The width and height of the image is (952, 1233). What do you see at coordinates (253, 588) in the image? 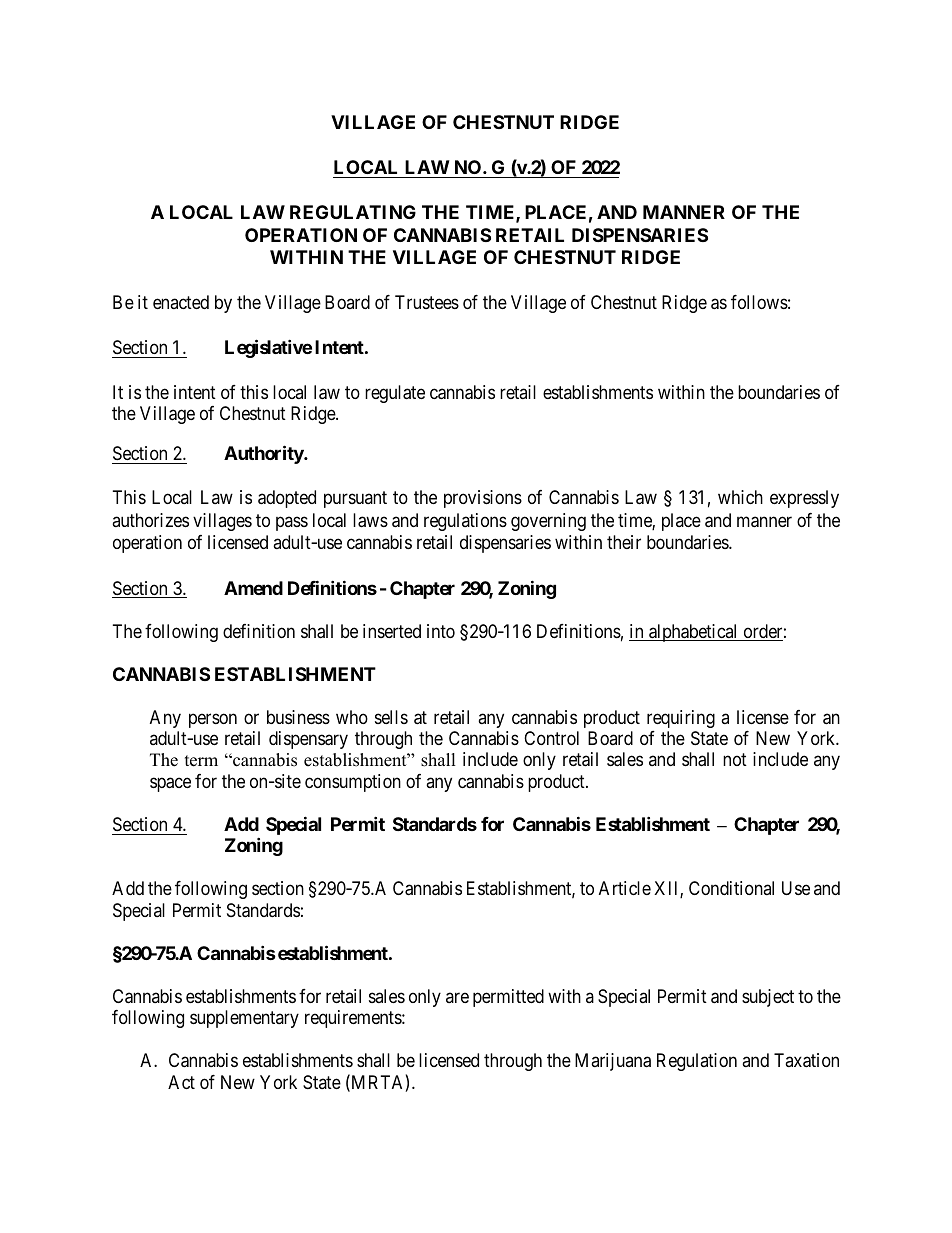
I see `Amend` at bounding box center [253, 588].
